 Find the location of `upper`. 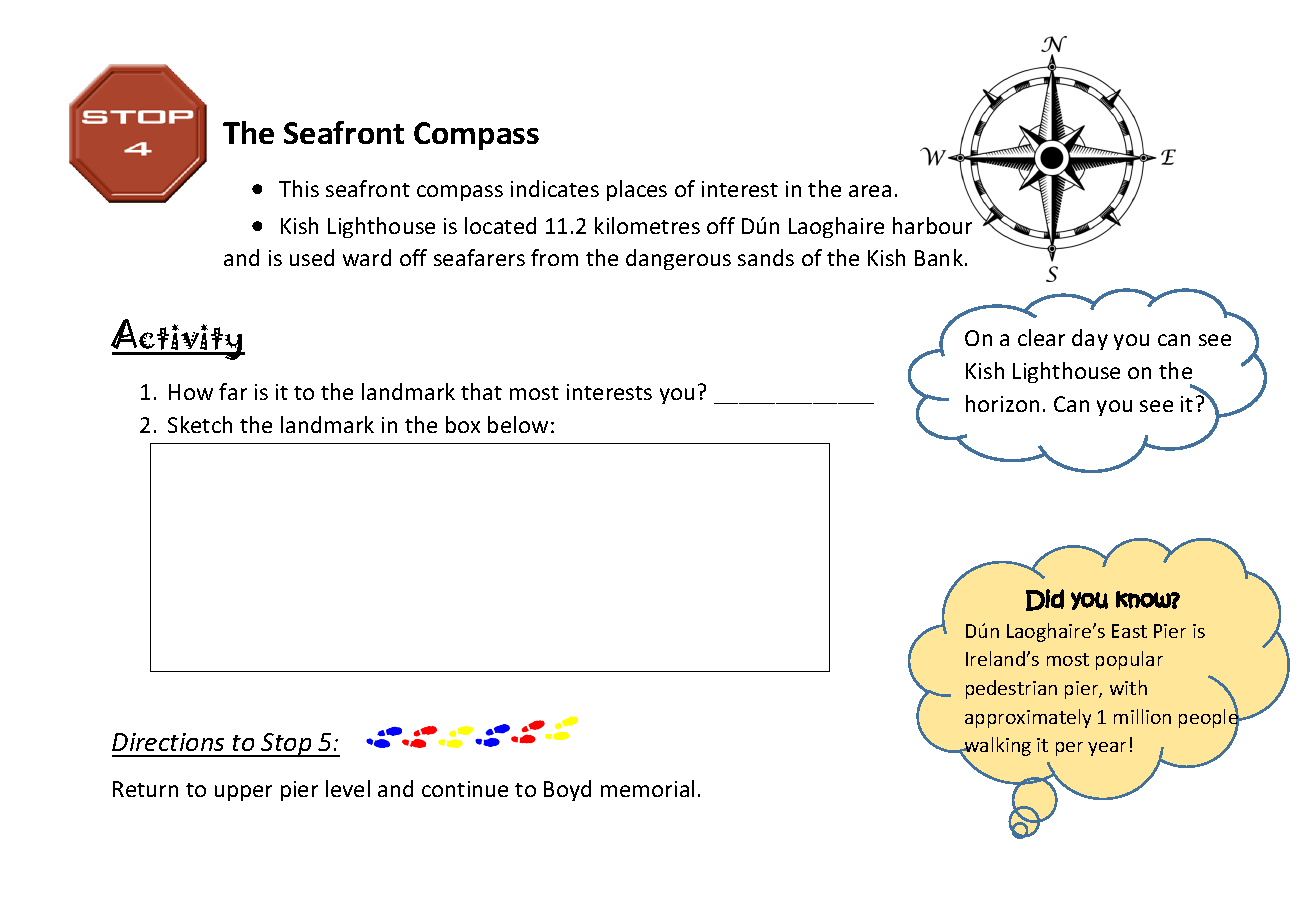

upper is located at coordinates (243, 793).
